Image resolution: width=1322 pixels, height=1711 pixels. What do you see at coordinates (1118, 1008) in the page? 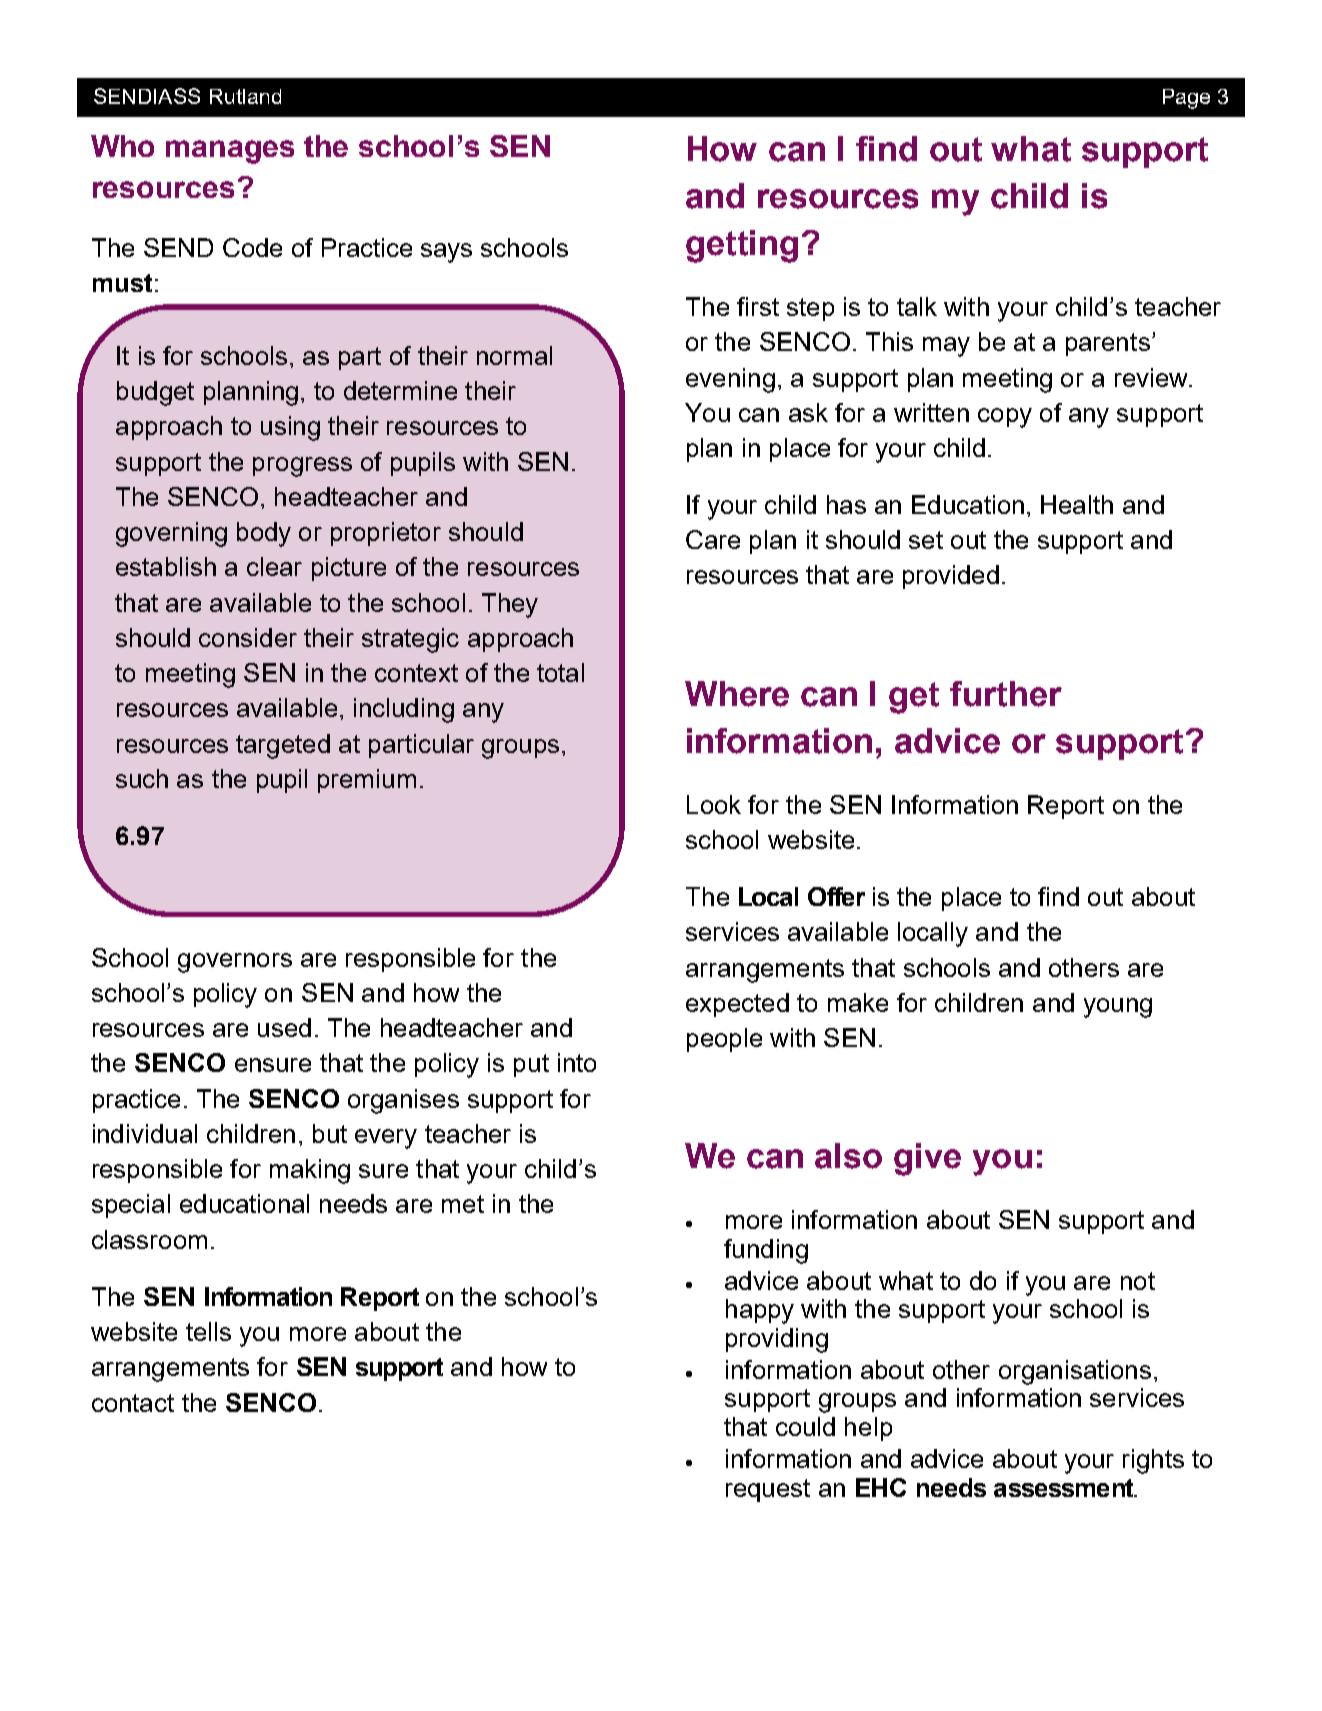
I see `young` at bounding box center [1118, 1008].
